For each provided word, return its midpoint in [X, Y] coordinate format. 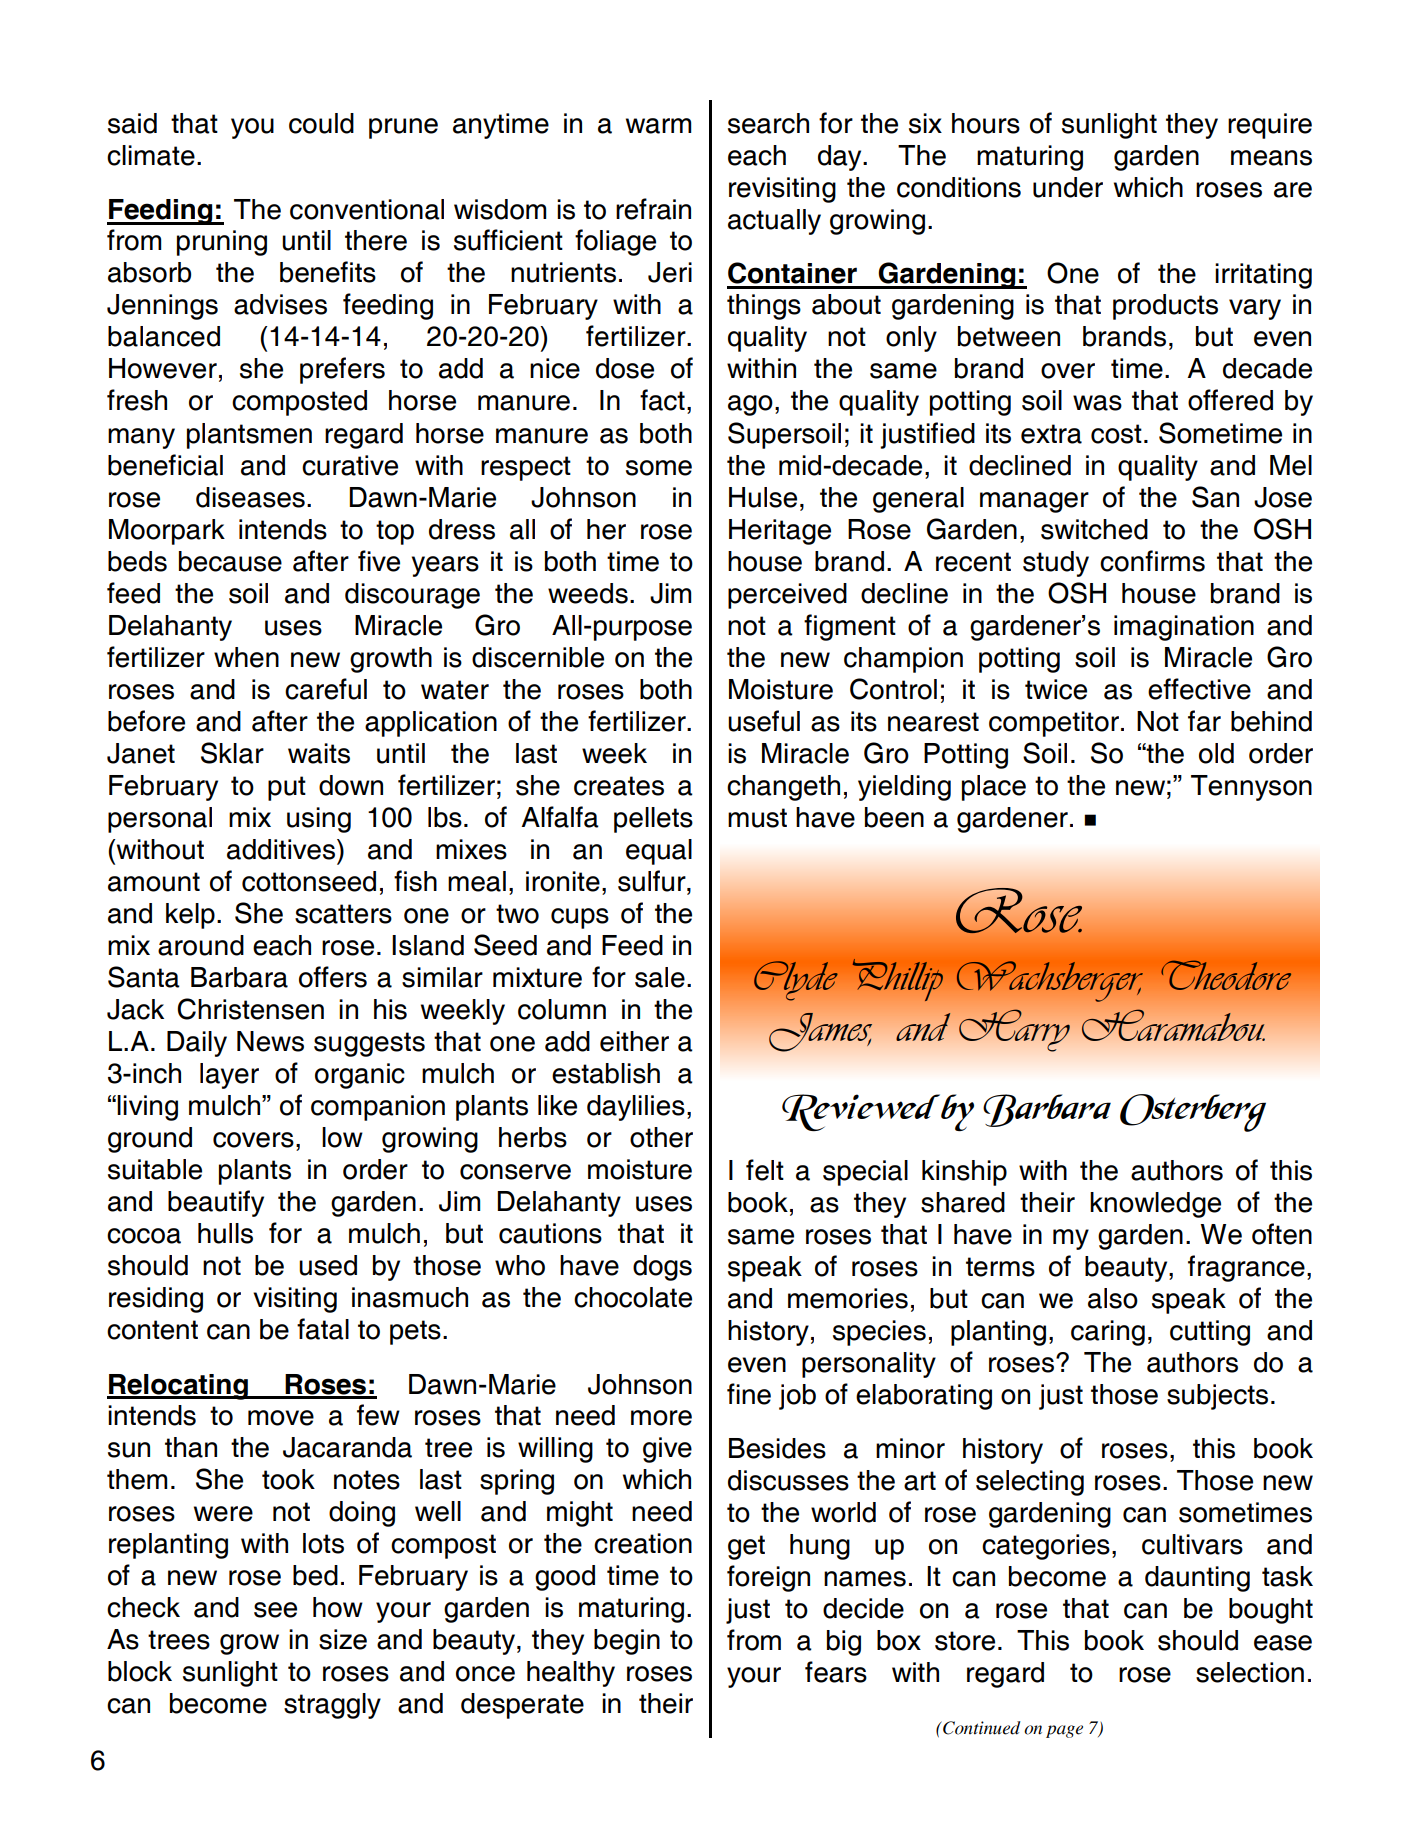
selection [1250, 1672]
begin [627, 1642]
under [1068, 187]
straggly [332, 1706]
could [321, 123]
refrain [653, 209]
